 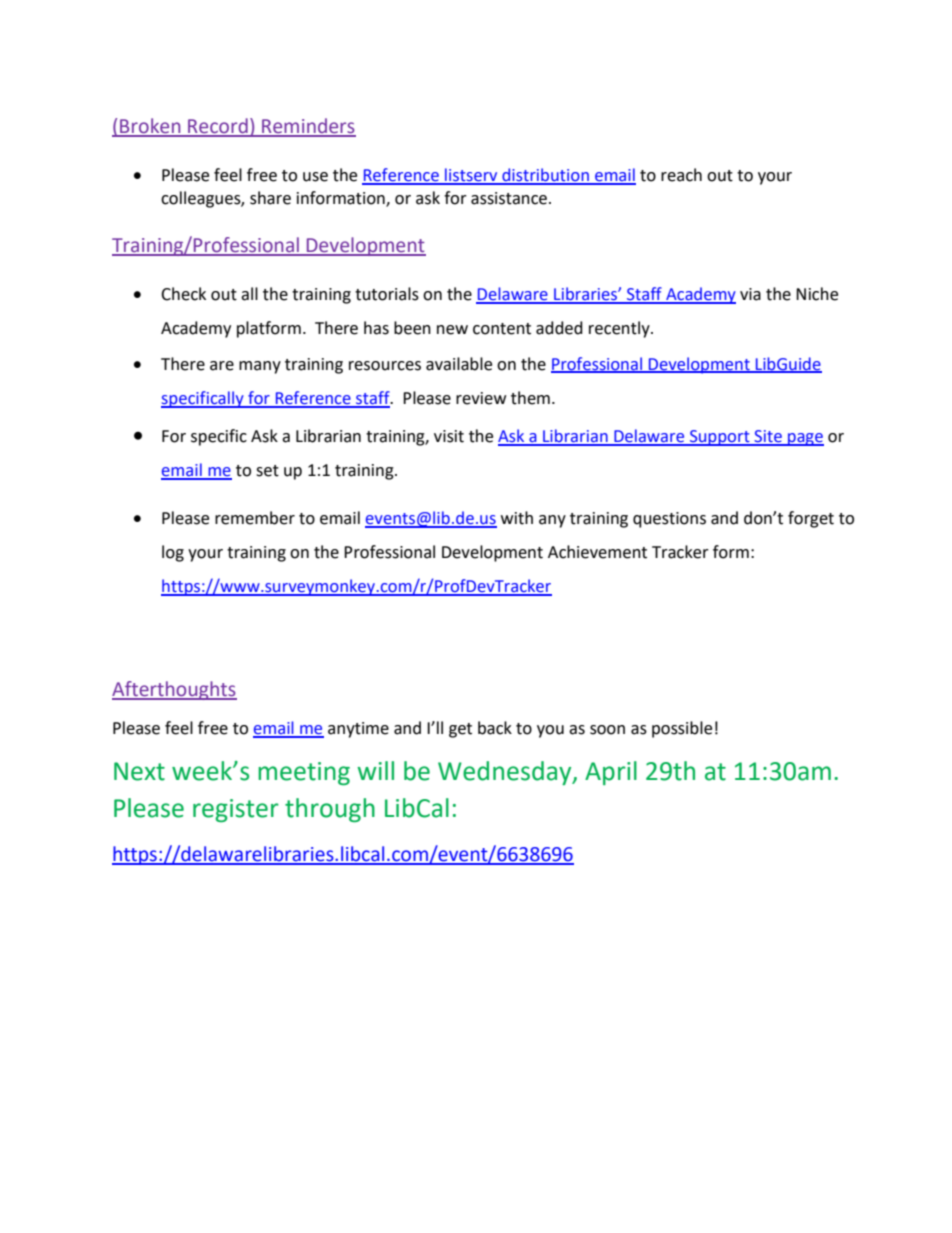 What do you see at coordinates (669, 520) in the screenshot?
I see `questions` at bounding box center [669, 520].
